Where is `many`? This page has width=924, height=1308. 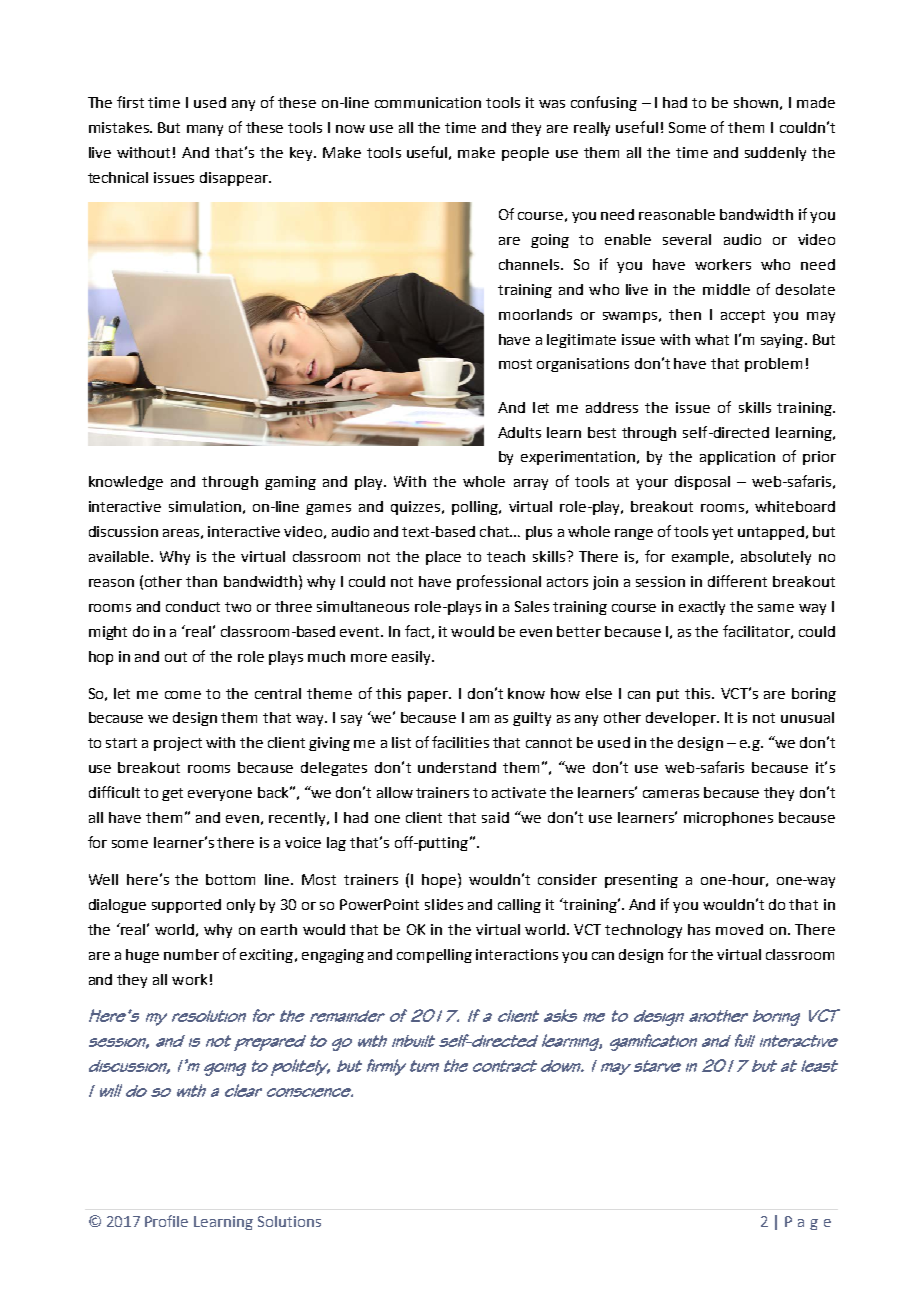 many is located at coordinates (205, 130).
